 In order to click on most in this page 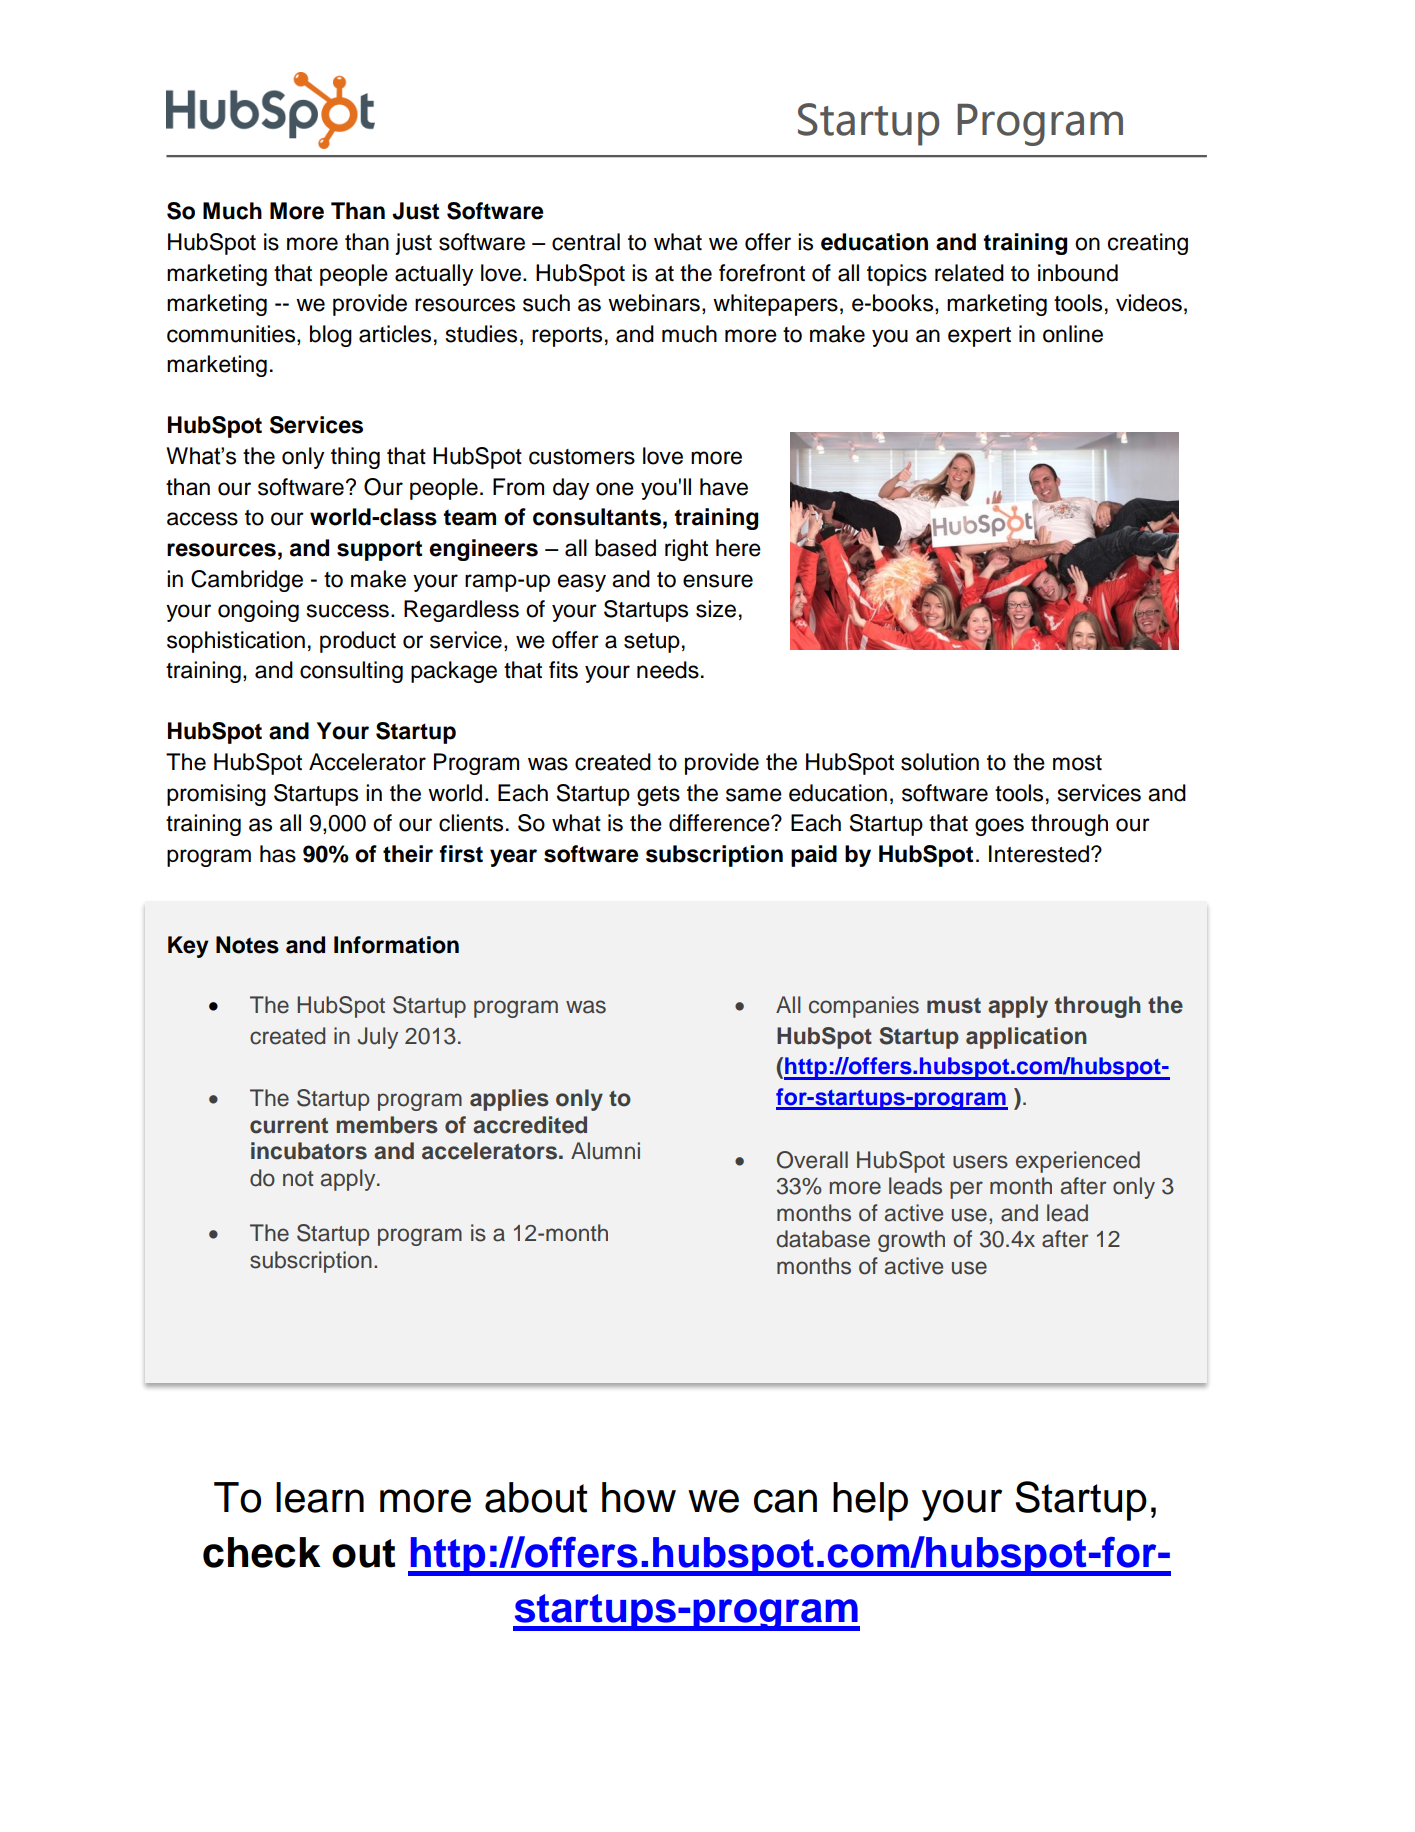, I will do `click(1077, 763)`.
